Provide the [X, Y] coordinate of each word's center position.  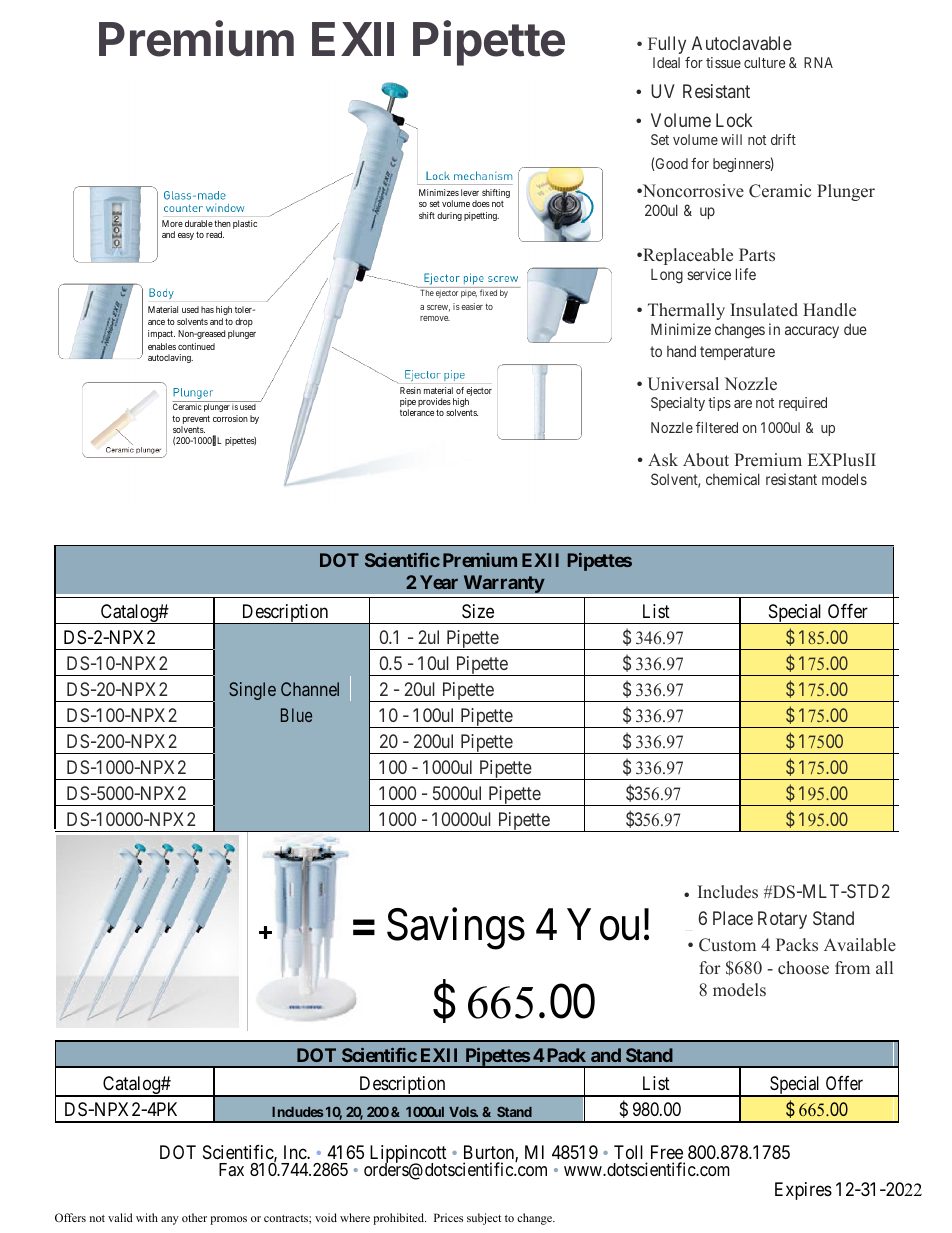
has [207, 309]
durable [199, 223]
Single [252, 691]
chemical [733, 479]
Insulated [764, 310]
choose [803, 968]
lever [470, 192]
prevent [195, 421]
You [603, 925]
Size [478, 611]
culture [764, 62]
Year [439, 582]
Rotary [782, 920]
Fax [231, 1169]
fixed [488, 292]
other [194, 1217]
